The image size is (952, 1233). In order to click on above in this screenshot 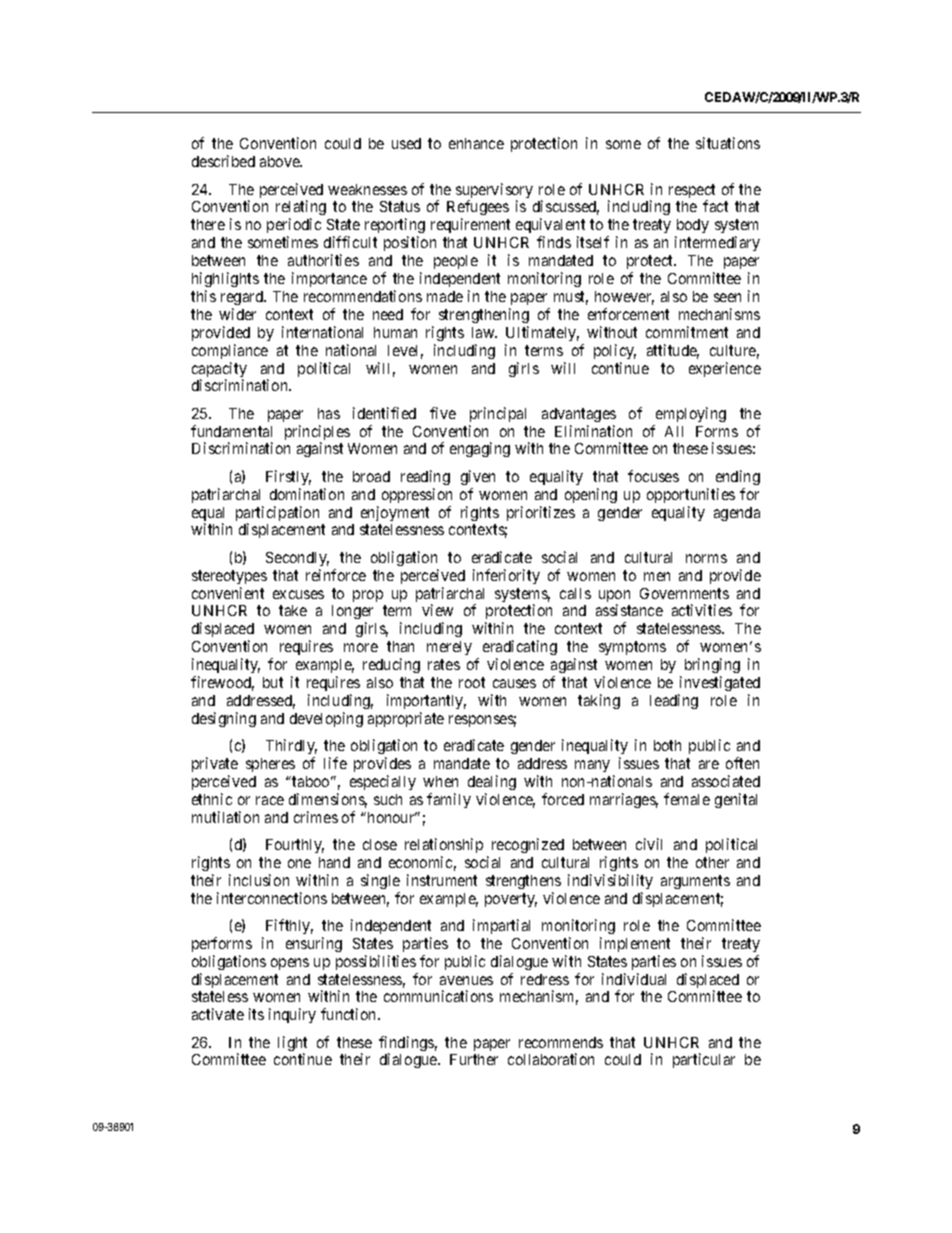, I will do `click(281, 161)`.
